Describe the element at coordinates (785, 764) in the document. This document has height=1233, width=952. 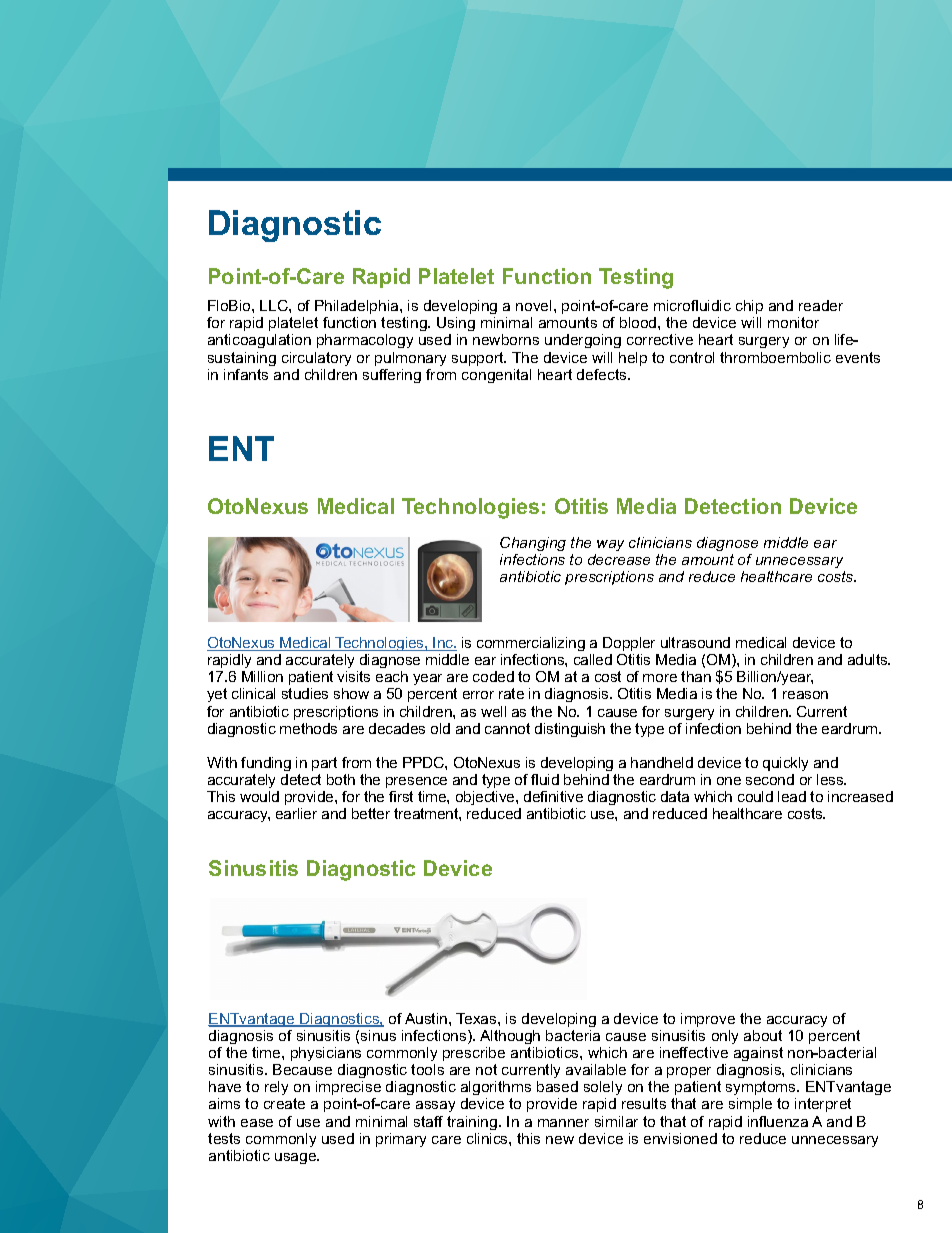
I see `quickly` at that location.
